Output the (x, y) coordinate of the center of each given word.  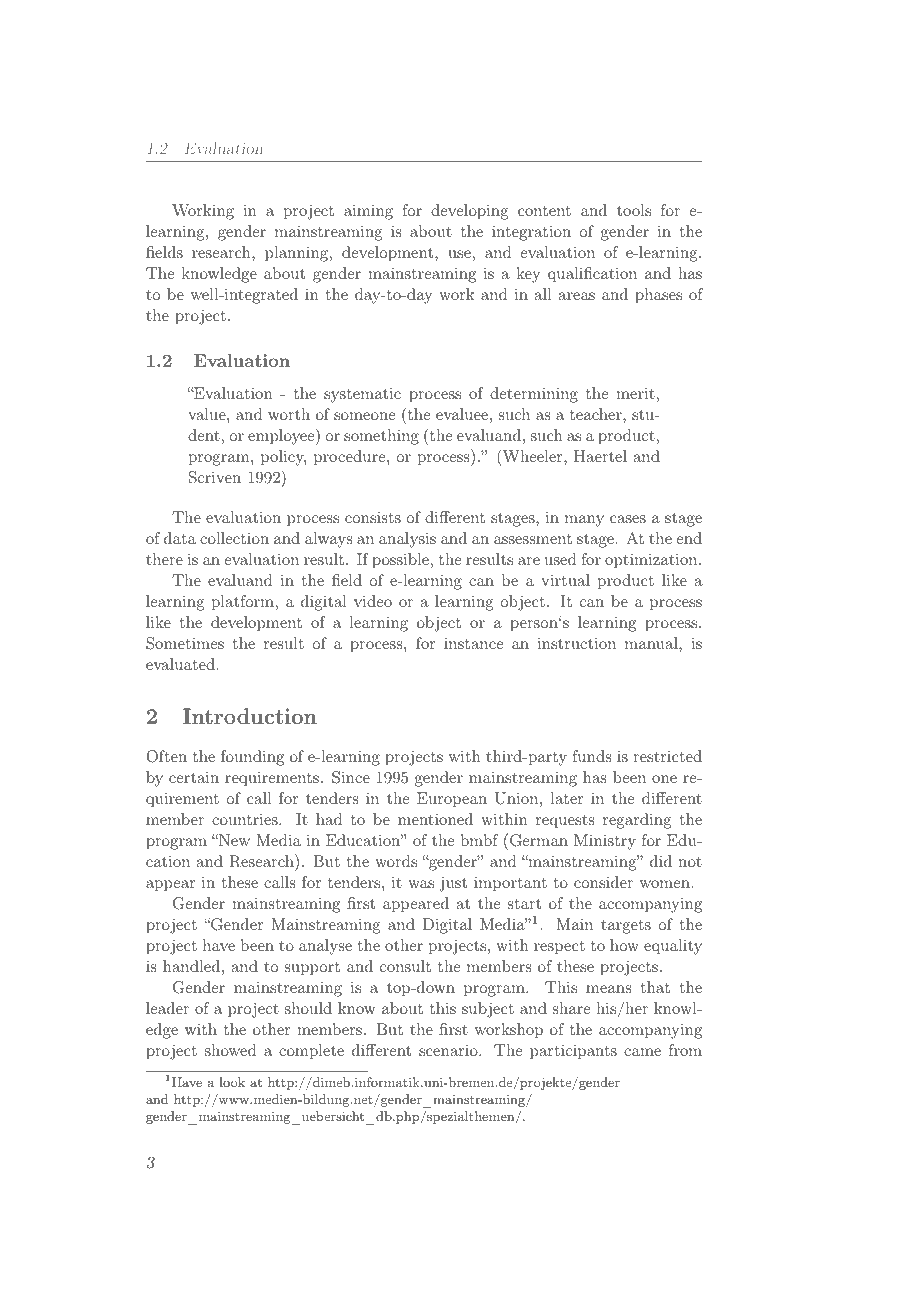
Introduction (250, 716)
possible (400, 561)
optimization (652, 561)
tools (634, 210)
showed (230, 1050)
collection (234, 538)
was (421, 884)
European (452, 800)
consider (603, 882)
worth (289, 414)
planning (298, 254)
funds (591, 756)
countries (246, 819)
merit (635, 393)
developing (469, 212)
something (381, 437)
